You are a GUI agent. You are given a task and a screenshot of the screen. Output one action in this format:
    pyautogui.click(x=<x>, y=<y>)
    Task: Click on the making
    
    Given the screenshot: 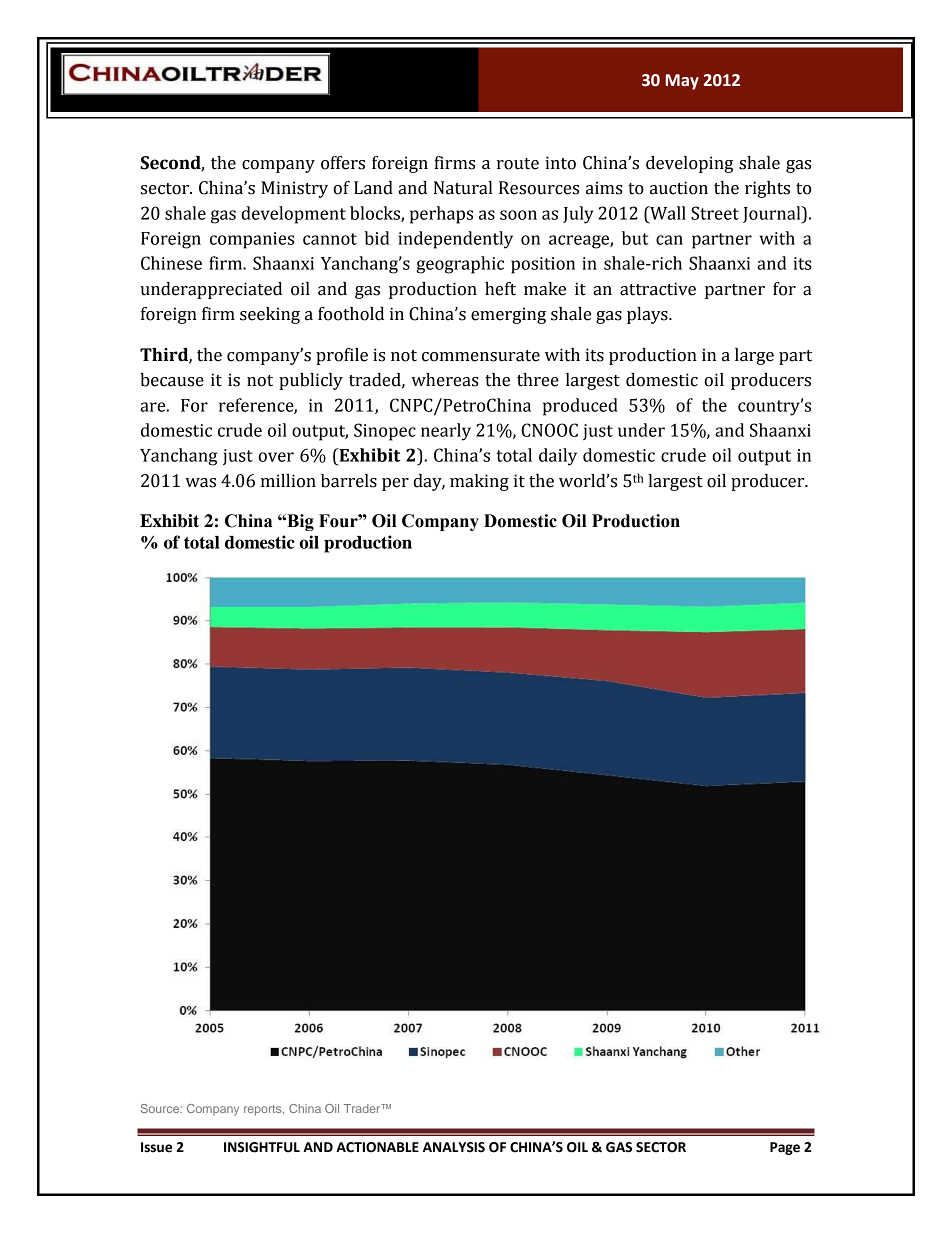 What is the action you would take?
    pyautogui.click(x=479, y=482)
